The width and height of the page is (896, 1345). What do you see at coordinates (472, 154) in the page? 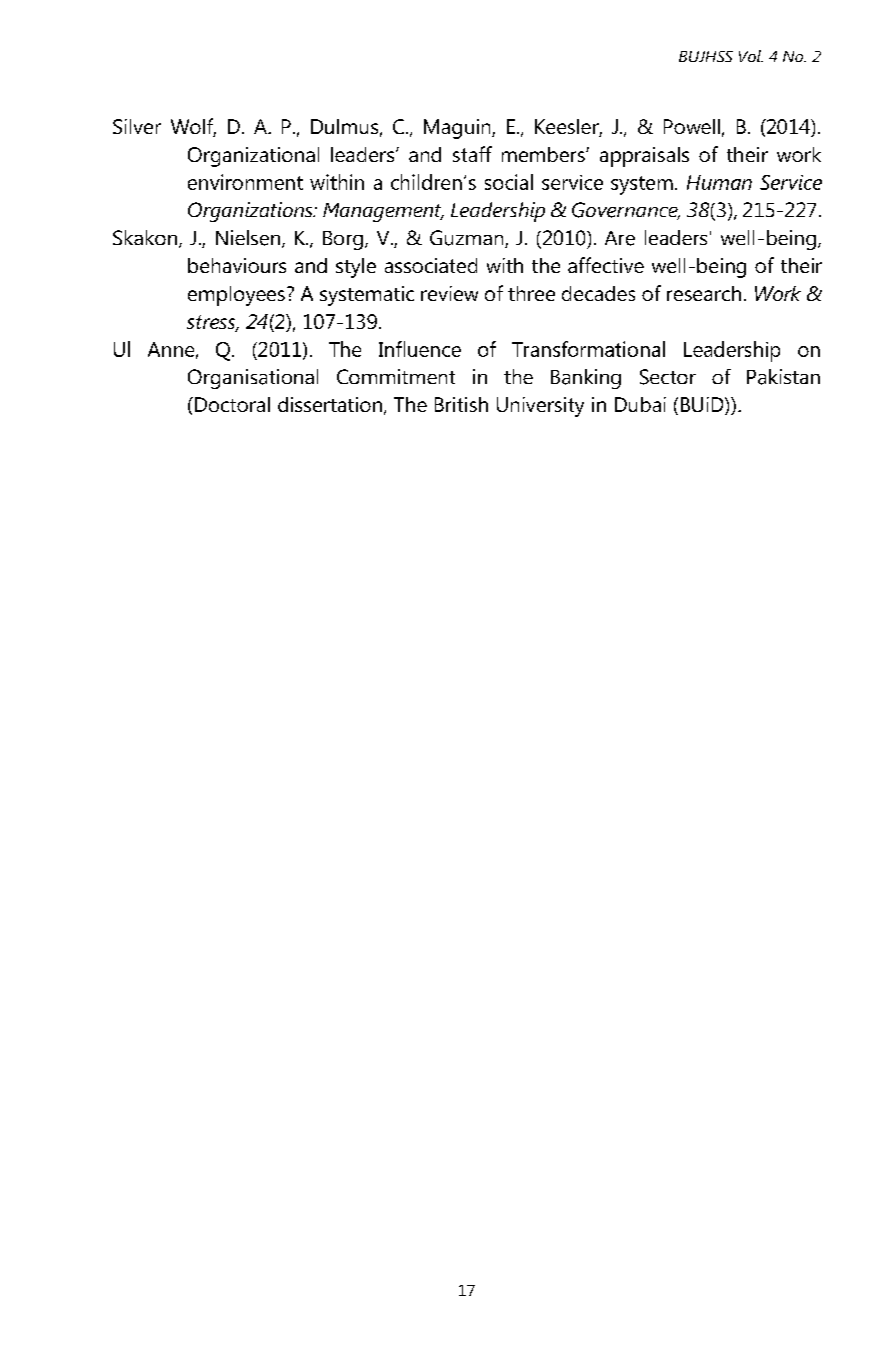
I see `staff` at bounding box center [472, 154].
